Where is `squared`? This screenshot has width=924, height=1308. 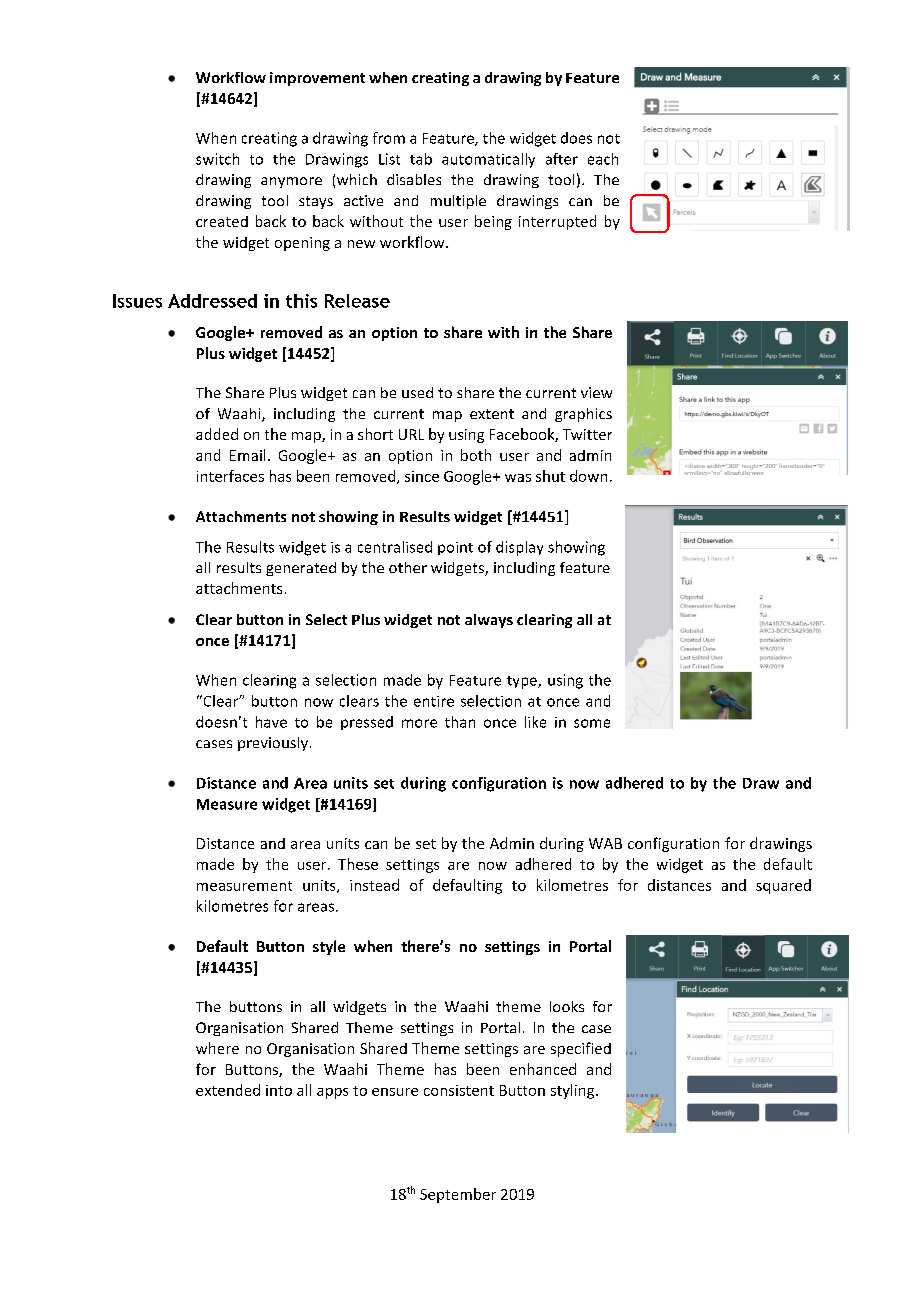 squared is located at coordinates (783, 886).
